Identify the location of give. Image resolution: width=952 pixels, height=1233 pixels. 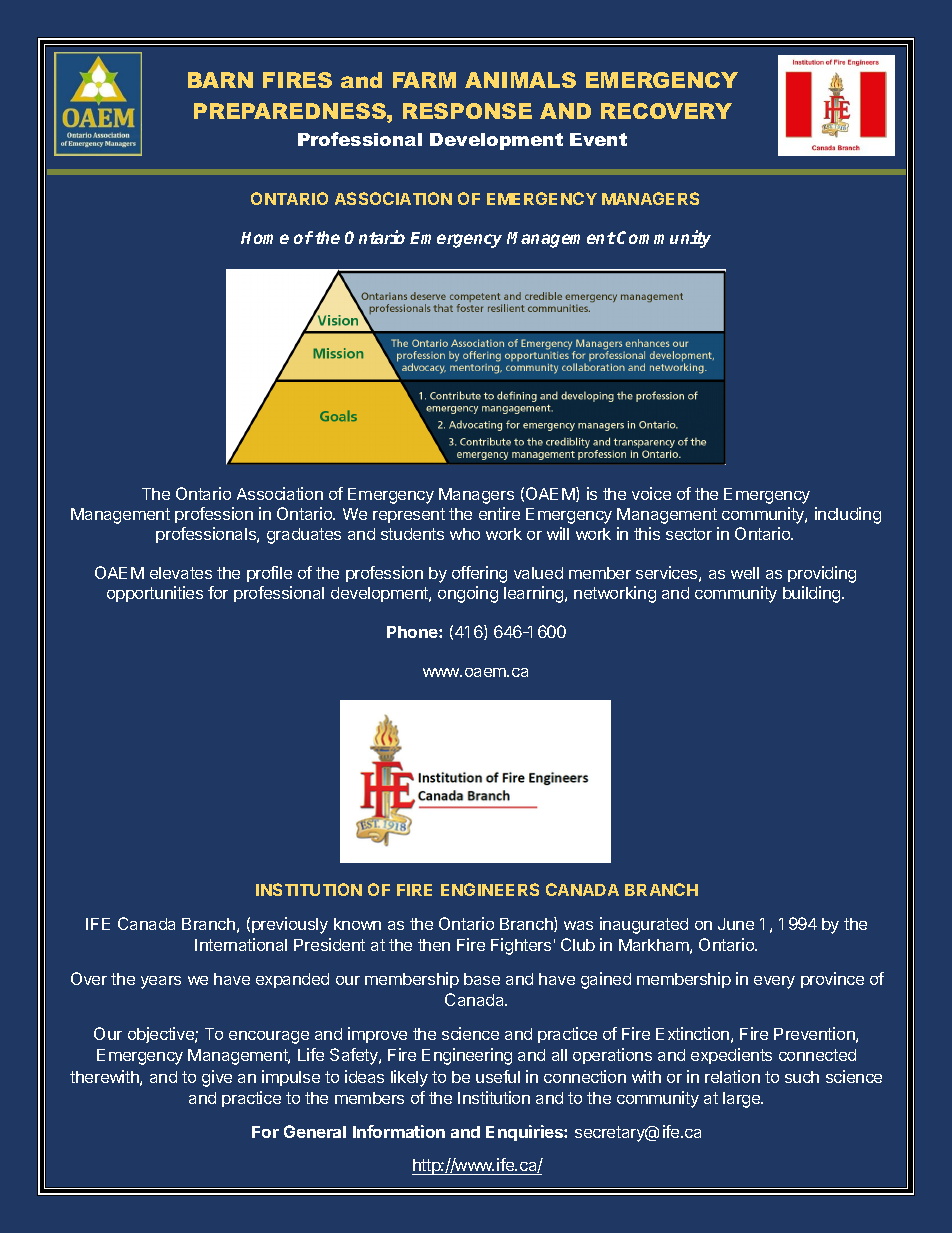
(217, 1078).
